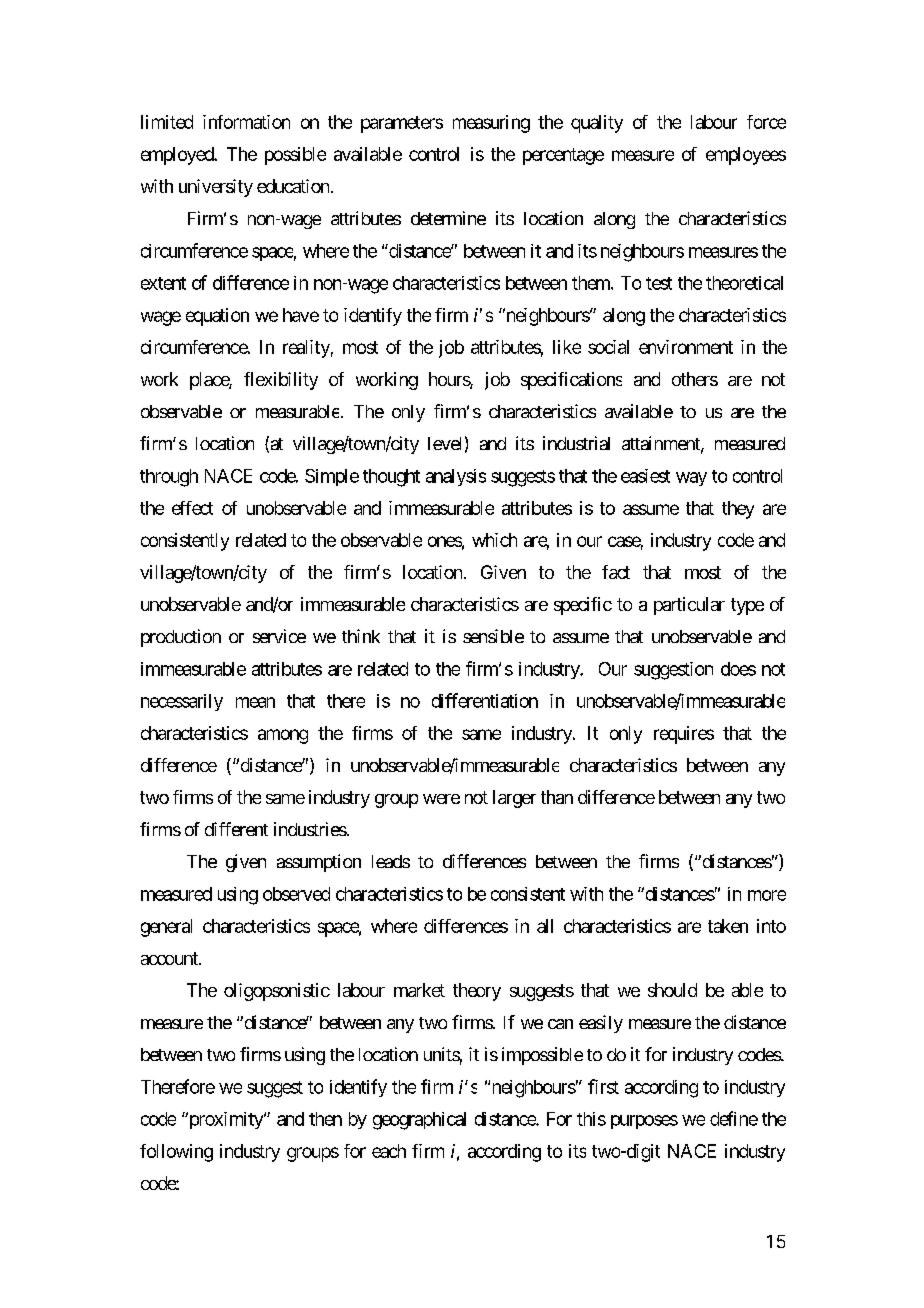 This image has width=924, height=1308. I want to click on like, so click(567, 347).
